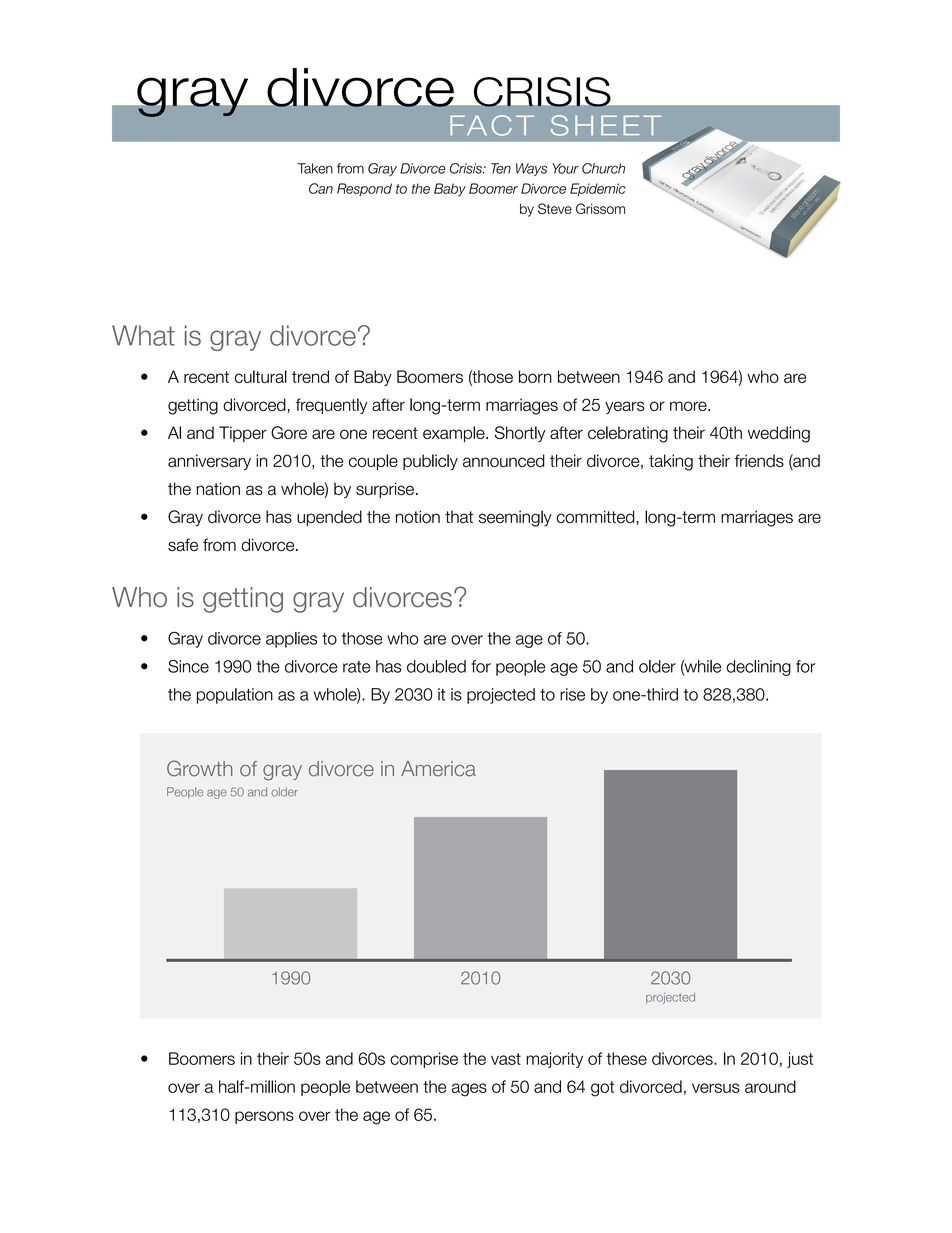 The width and height of the page is (952, 1233). What do you see at coordinates (438, 769) in the page?
I see `America` at bounding box center [438, 769].
